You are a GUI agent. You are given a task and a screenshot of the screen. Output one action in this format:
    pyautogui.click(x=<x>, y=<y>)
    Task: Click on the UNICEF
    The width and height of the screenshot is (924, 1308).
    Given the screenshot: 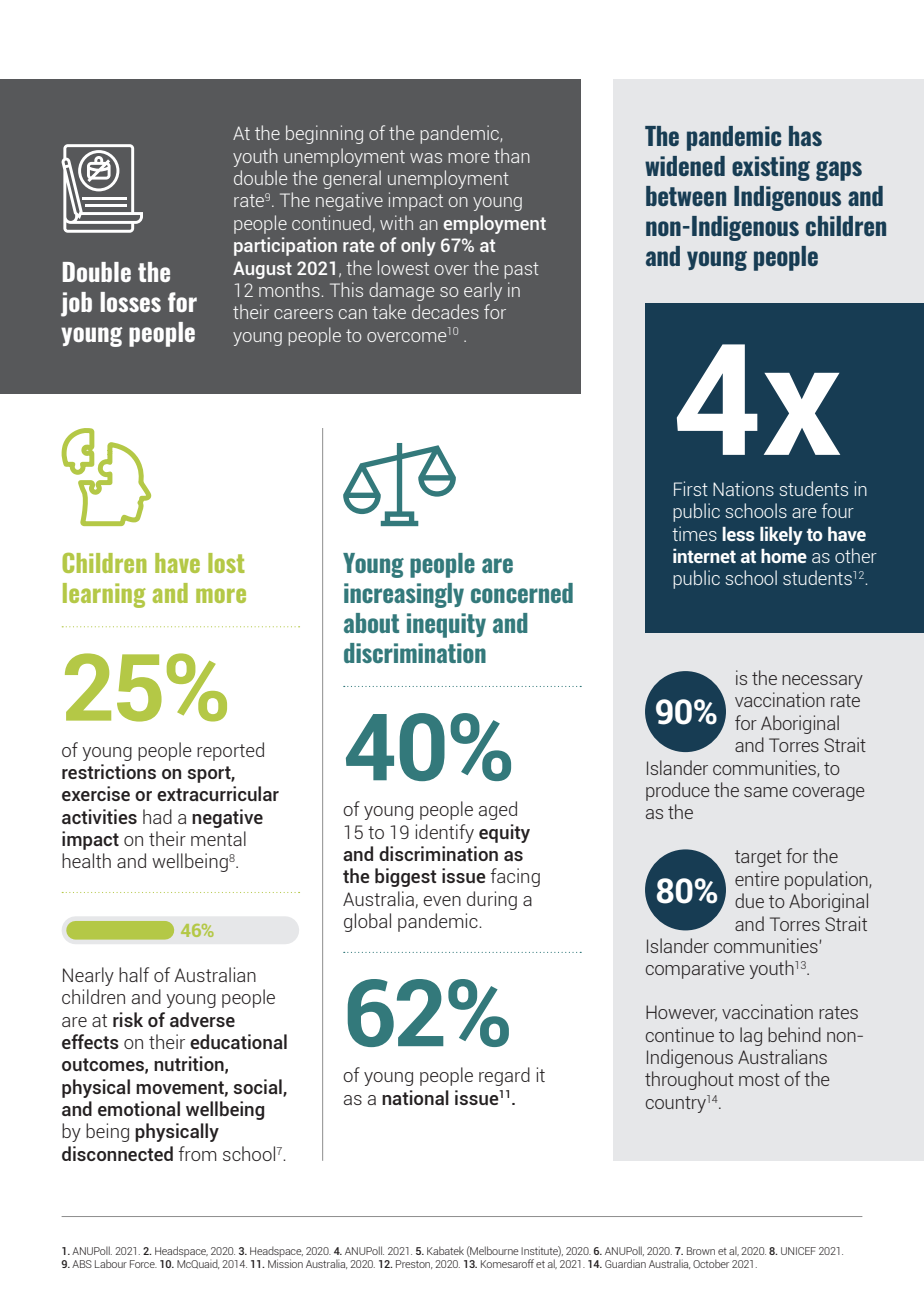 What is the action you would take?
    pyautogui.click(x=798, y=1251)
